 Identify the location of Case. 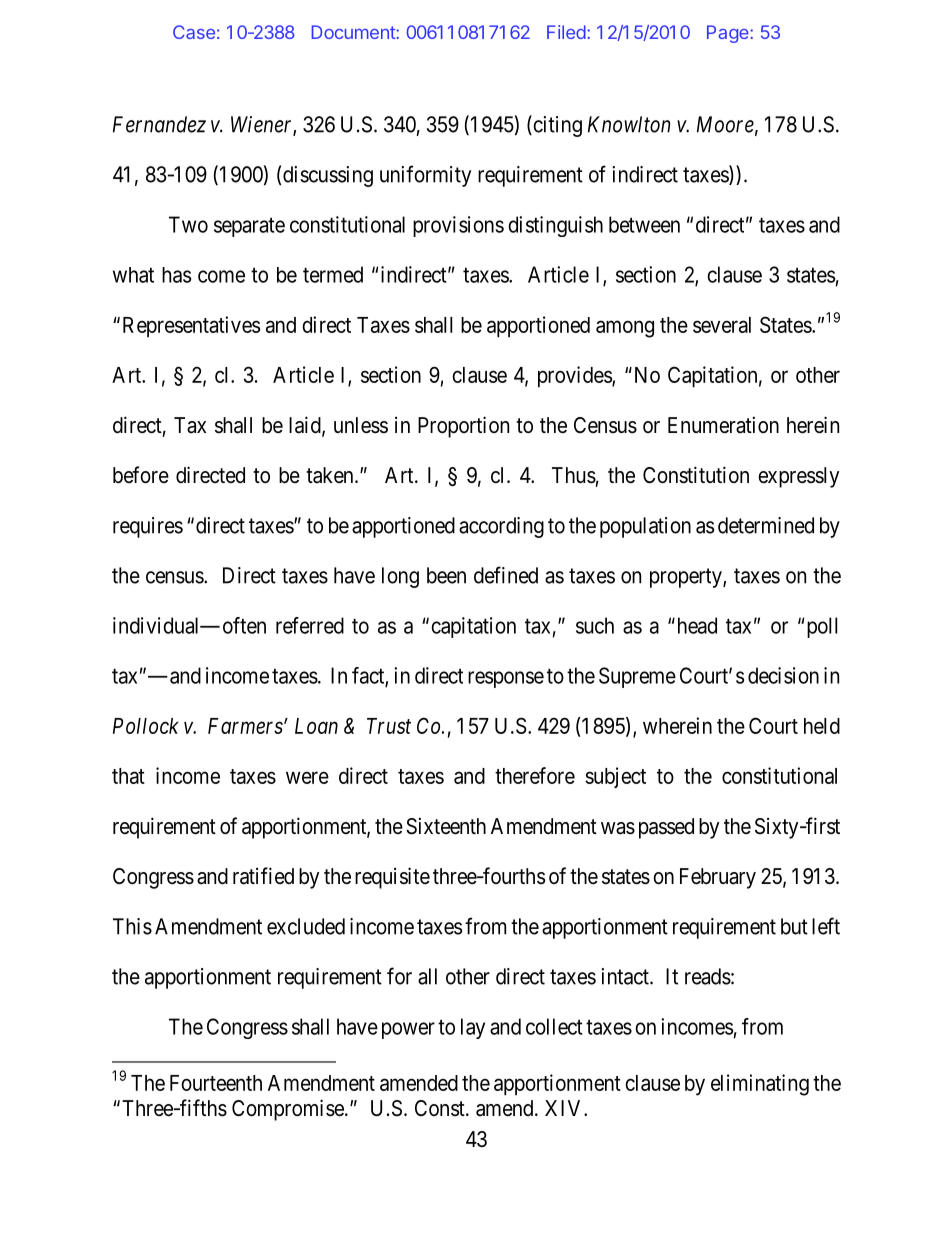
(194, 32).
